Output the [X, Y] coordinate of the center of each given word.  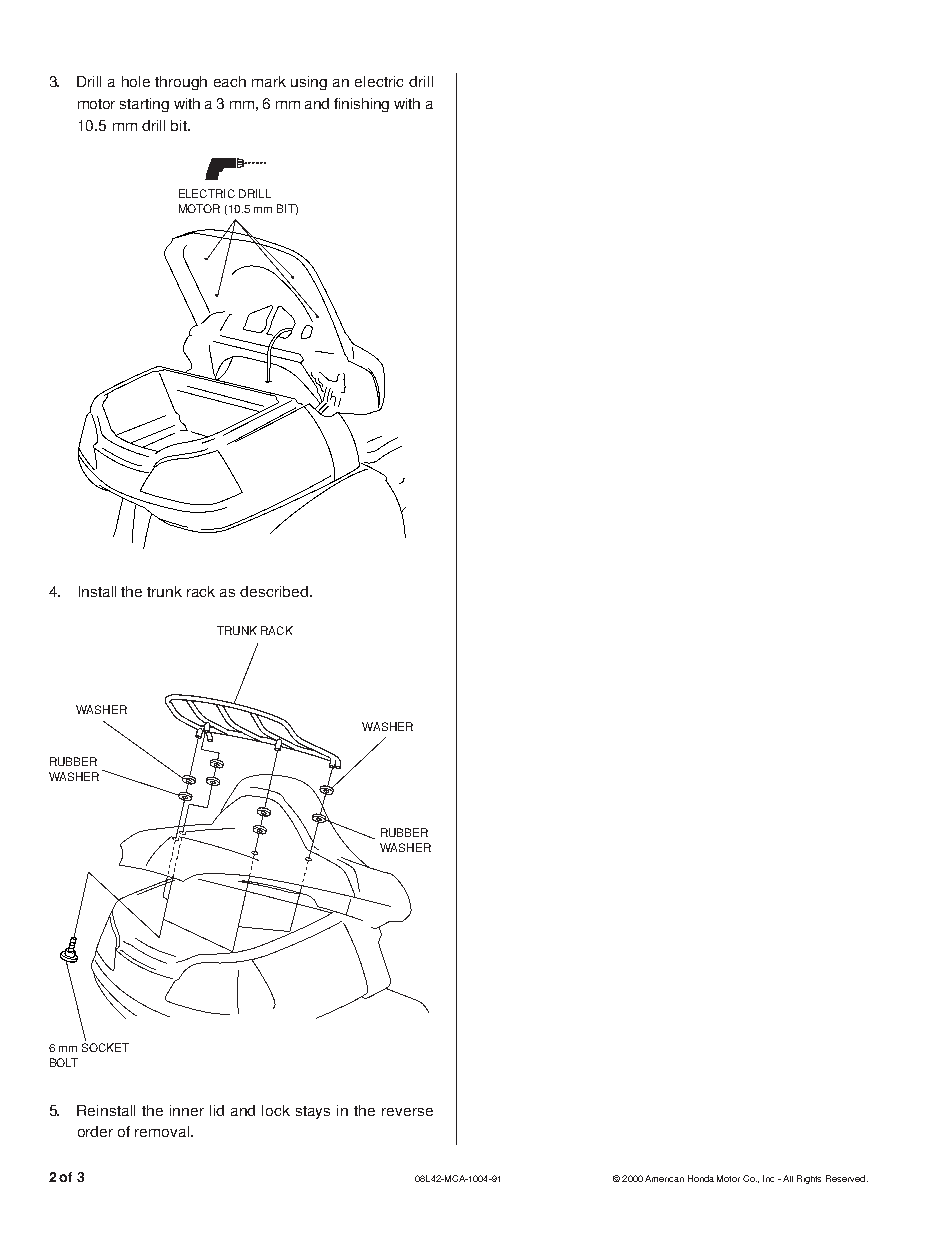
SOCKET [105, 1047]
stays [313, 1112]
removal [163, 1131]
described [274, 591]
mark [269, 81]
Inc [768, 1178]
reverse [407, 1112]
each [230, 81]
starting [144, 105]
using [309, 83]
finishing [361, 105]
